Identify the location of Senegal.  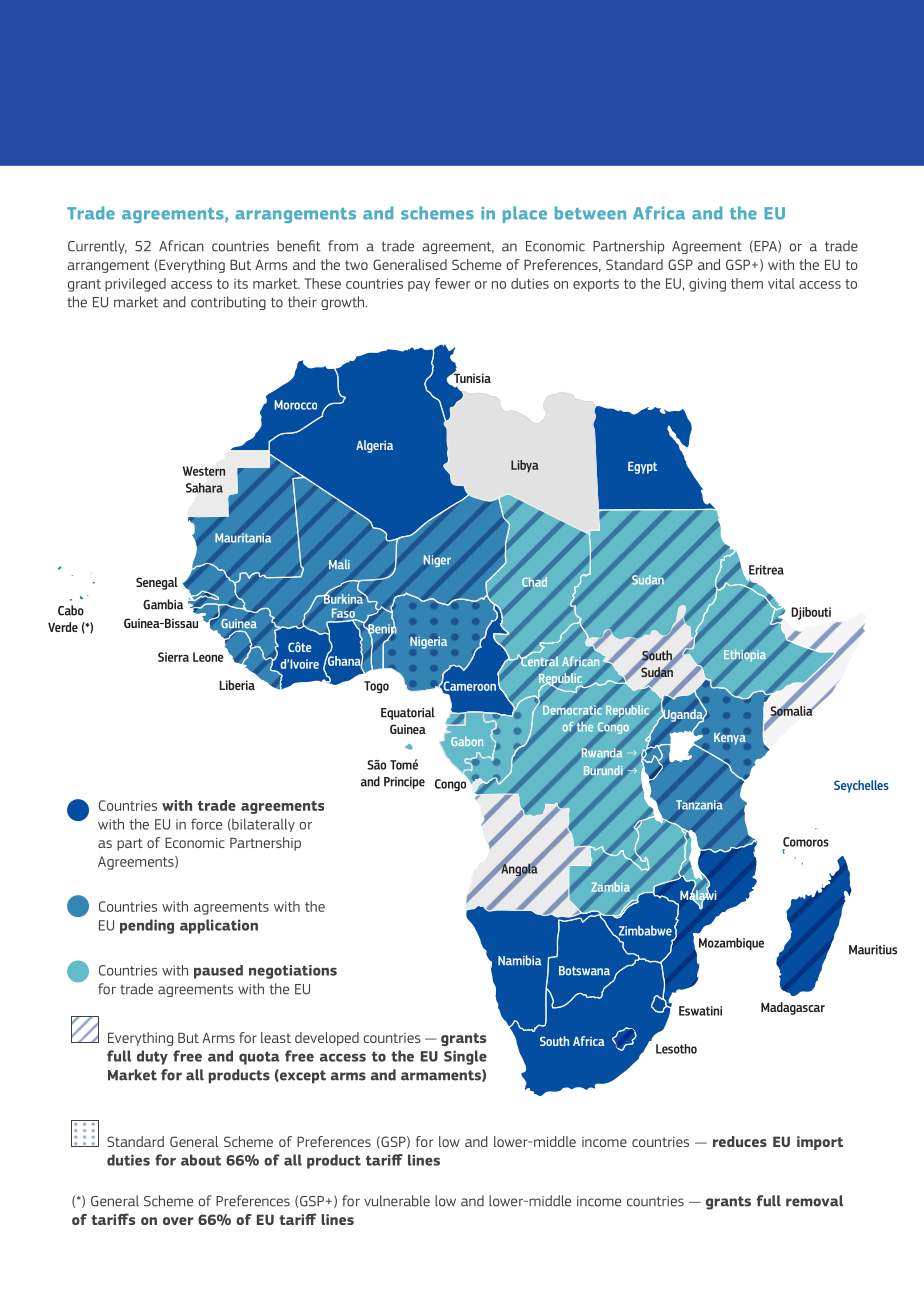
(157, 583).
